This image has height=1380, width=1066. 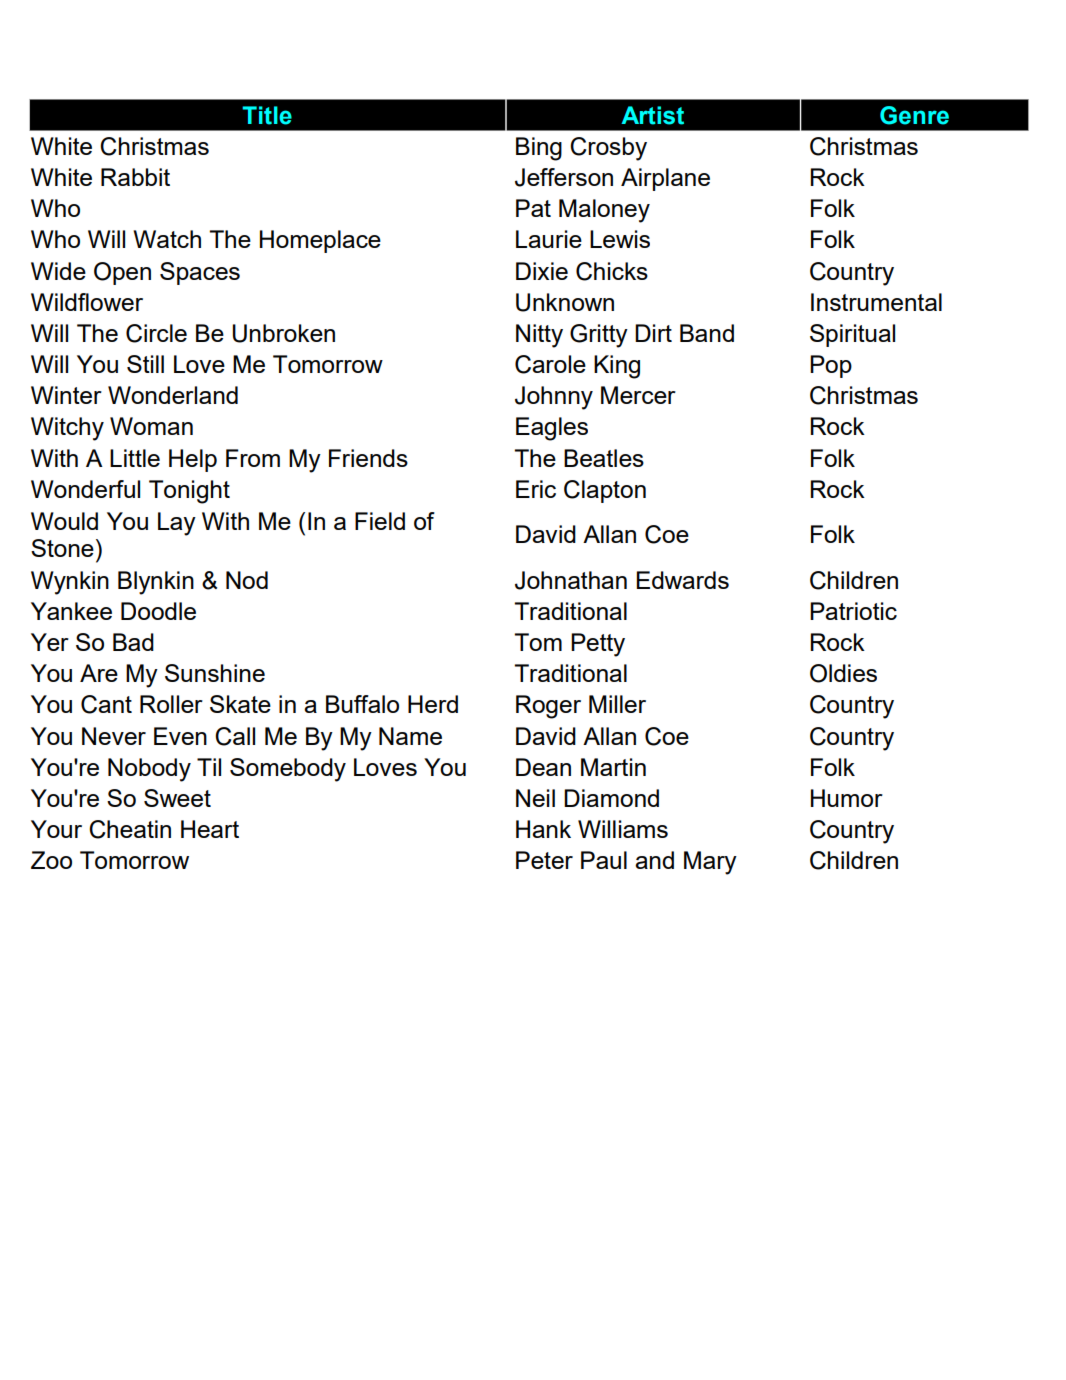 What do you see at coordinates (605, 491) in the image?
I see `Clapton` at bounding box center [605, 491].
